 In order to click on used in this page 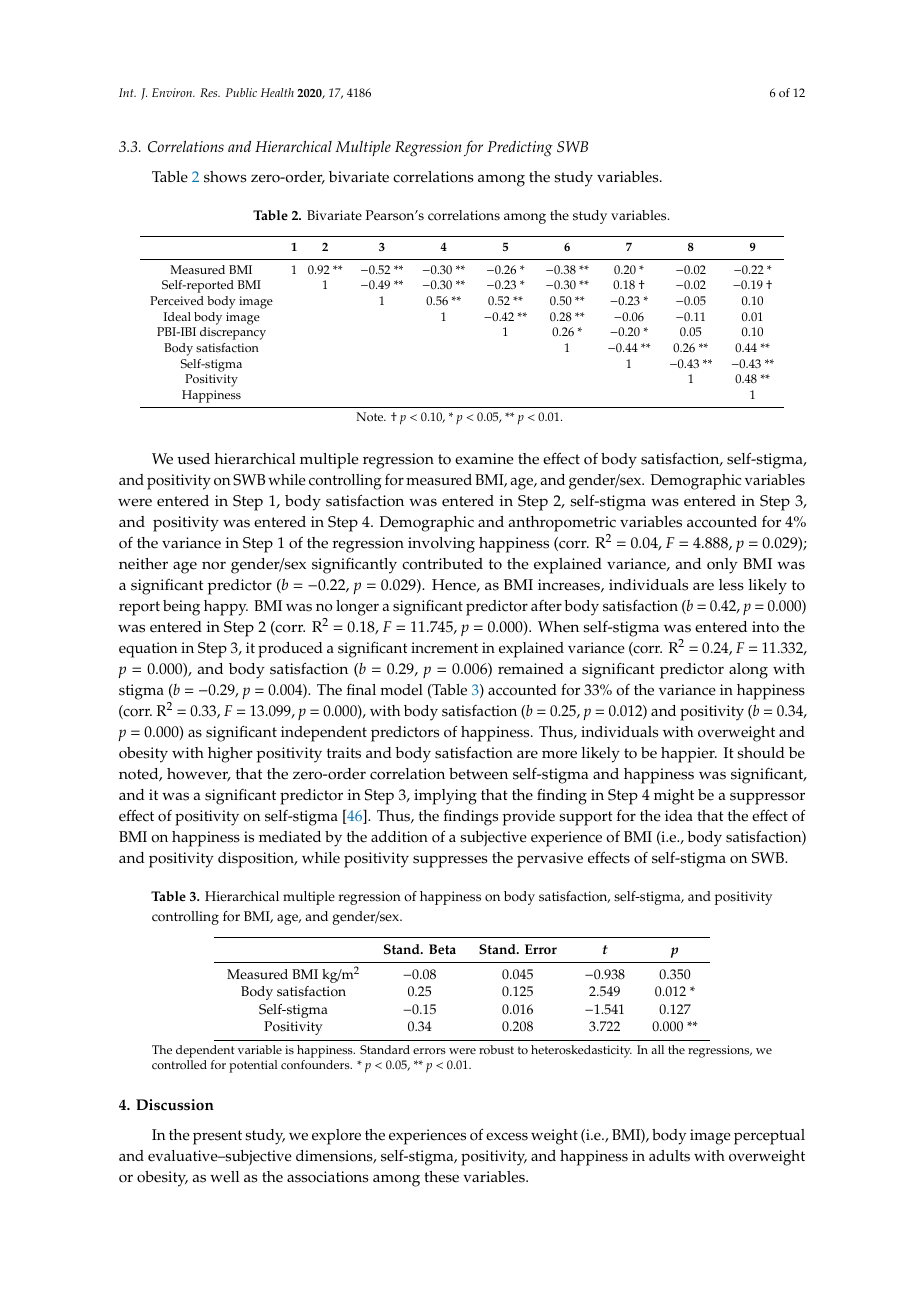, I will do `click(193, 459)`.
